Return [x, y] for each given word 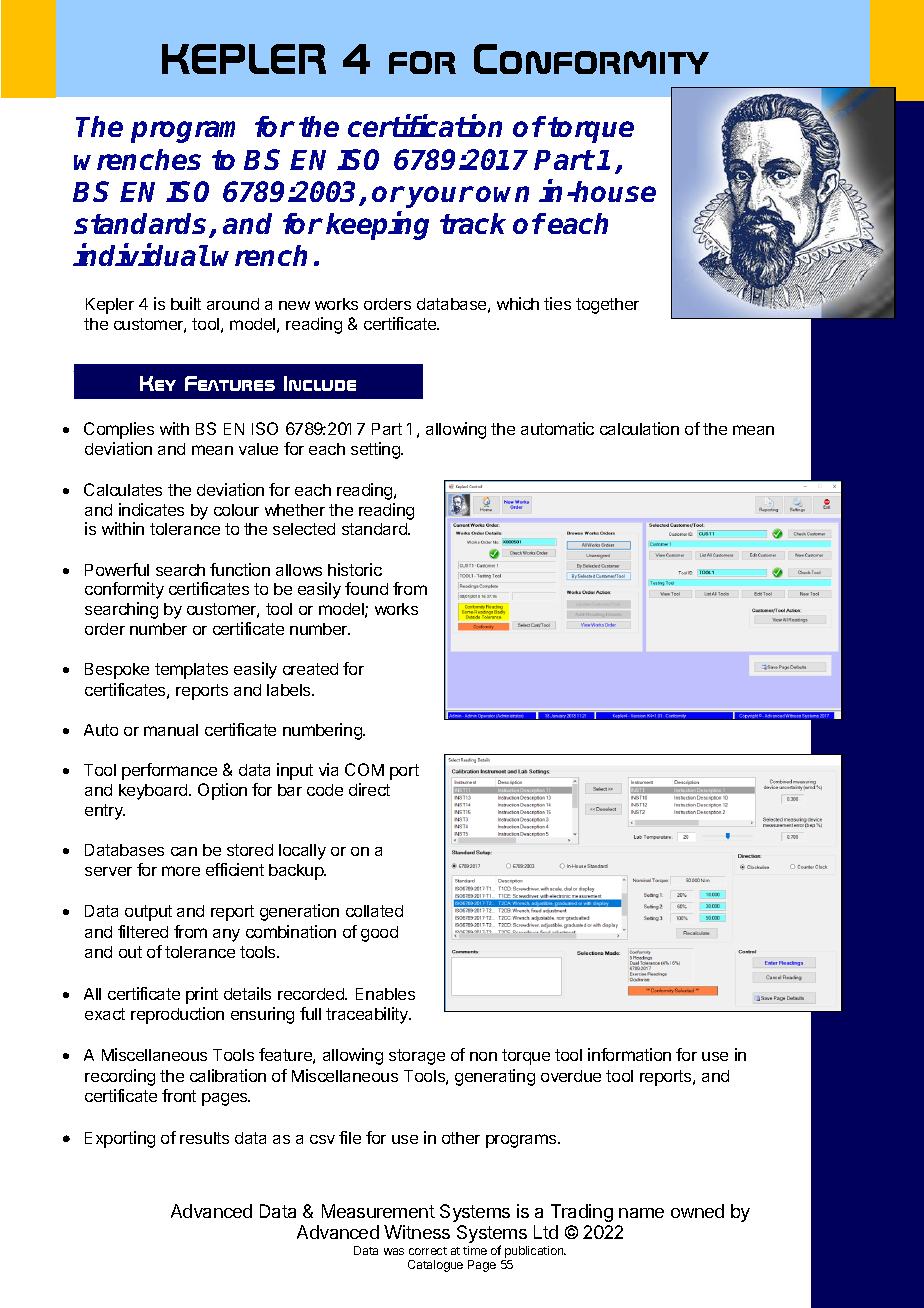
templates [191, 671]
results [204, 1138]
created [310, 669]
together [607, 306]
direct [369, 789]
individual [141, 255]
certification [425, 126]
